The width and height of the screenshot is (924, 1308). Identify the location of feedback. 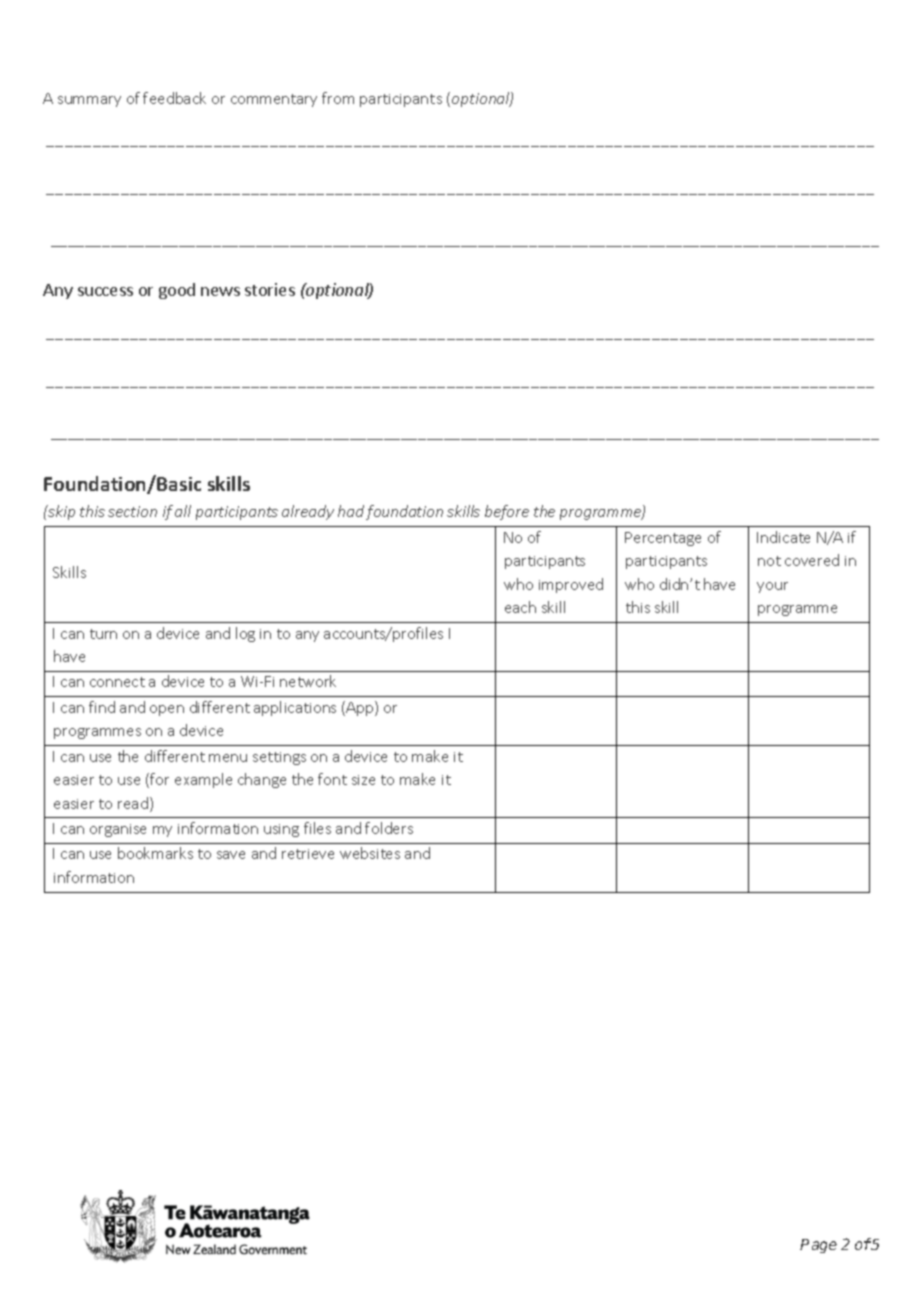
(174, 98).
